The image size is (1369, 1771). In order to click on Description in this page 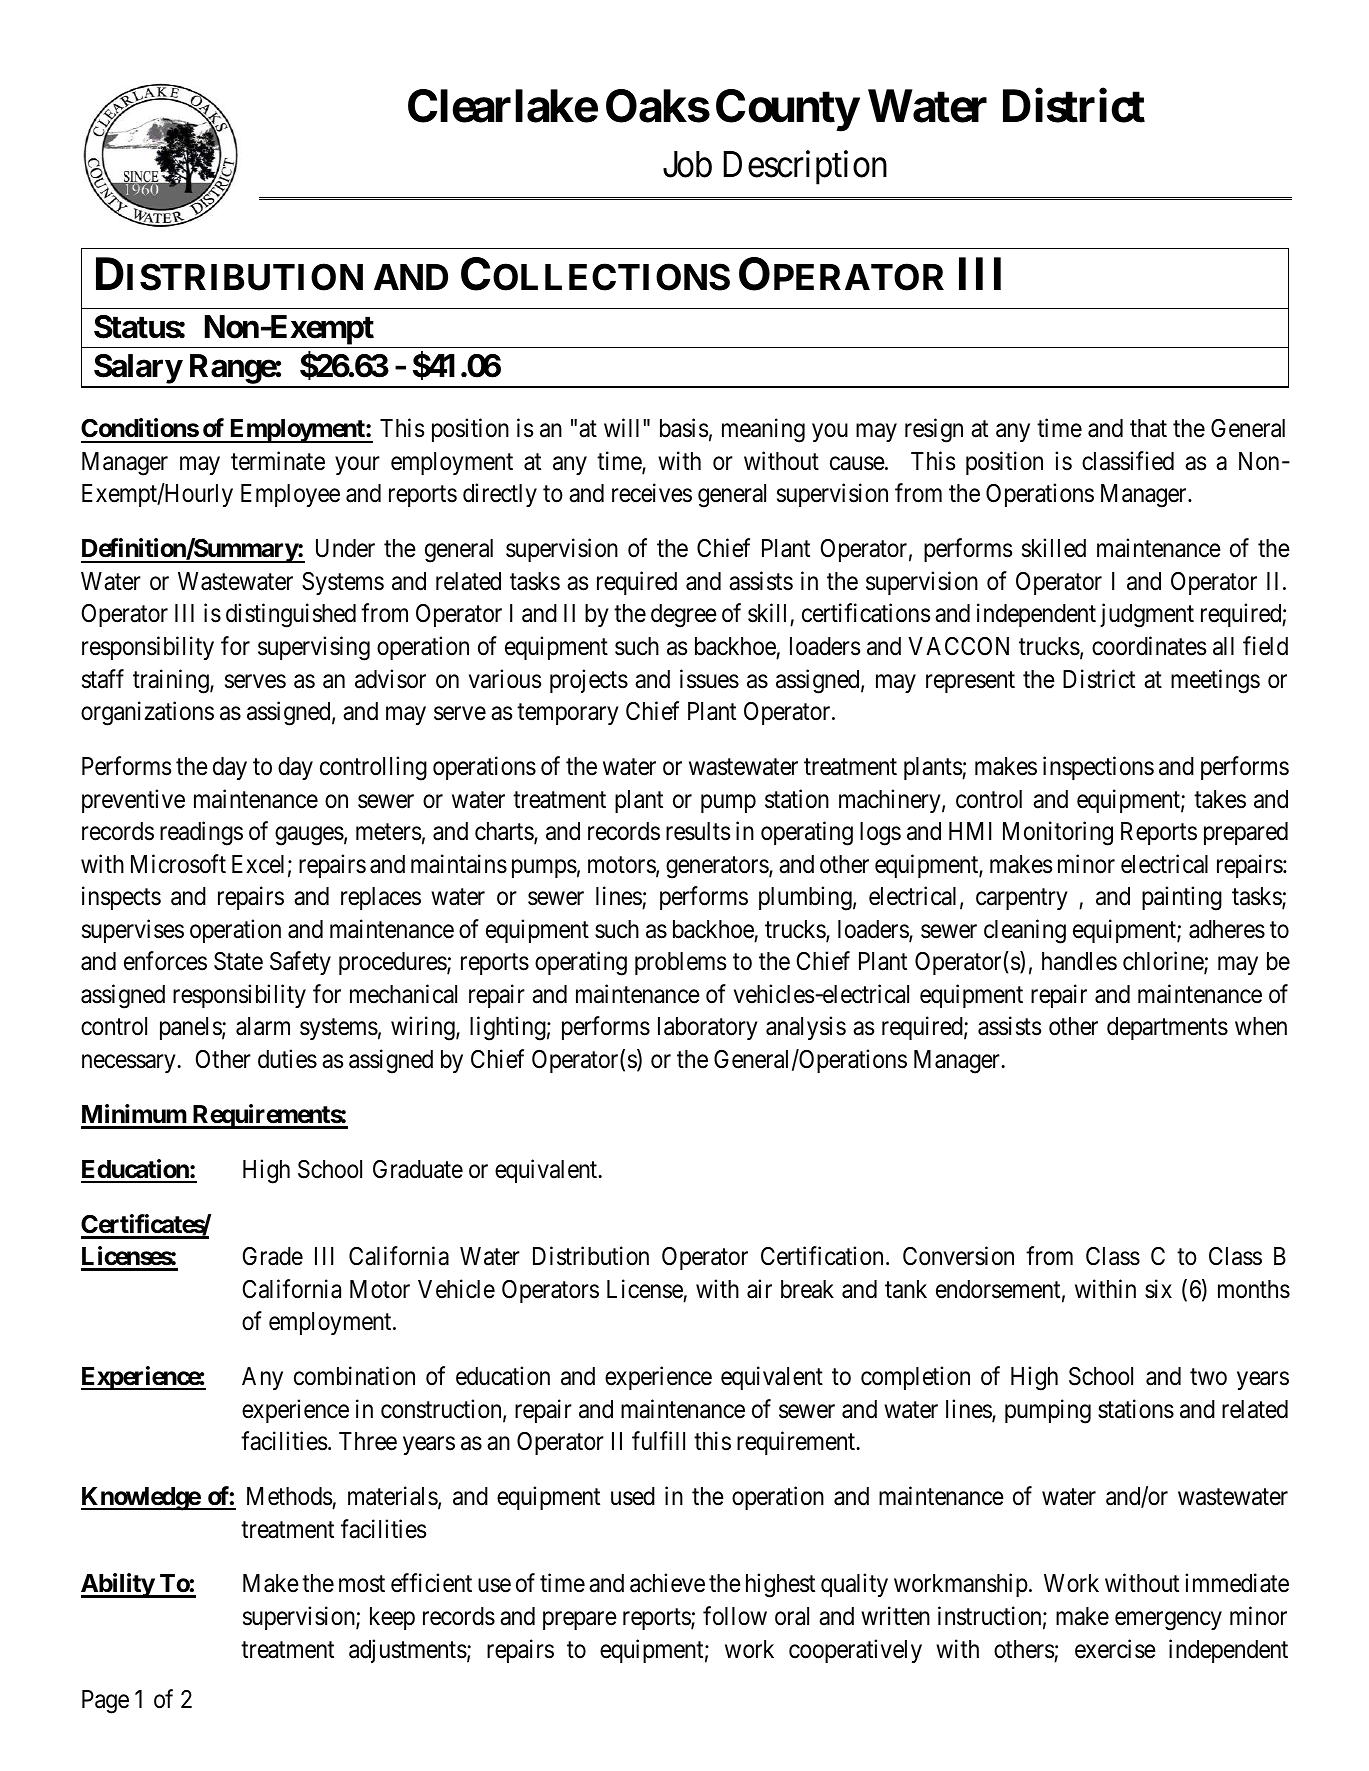, I will do `click(805, 168)`.
